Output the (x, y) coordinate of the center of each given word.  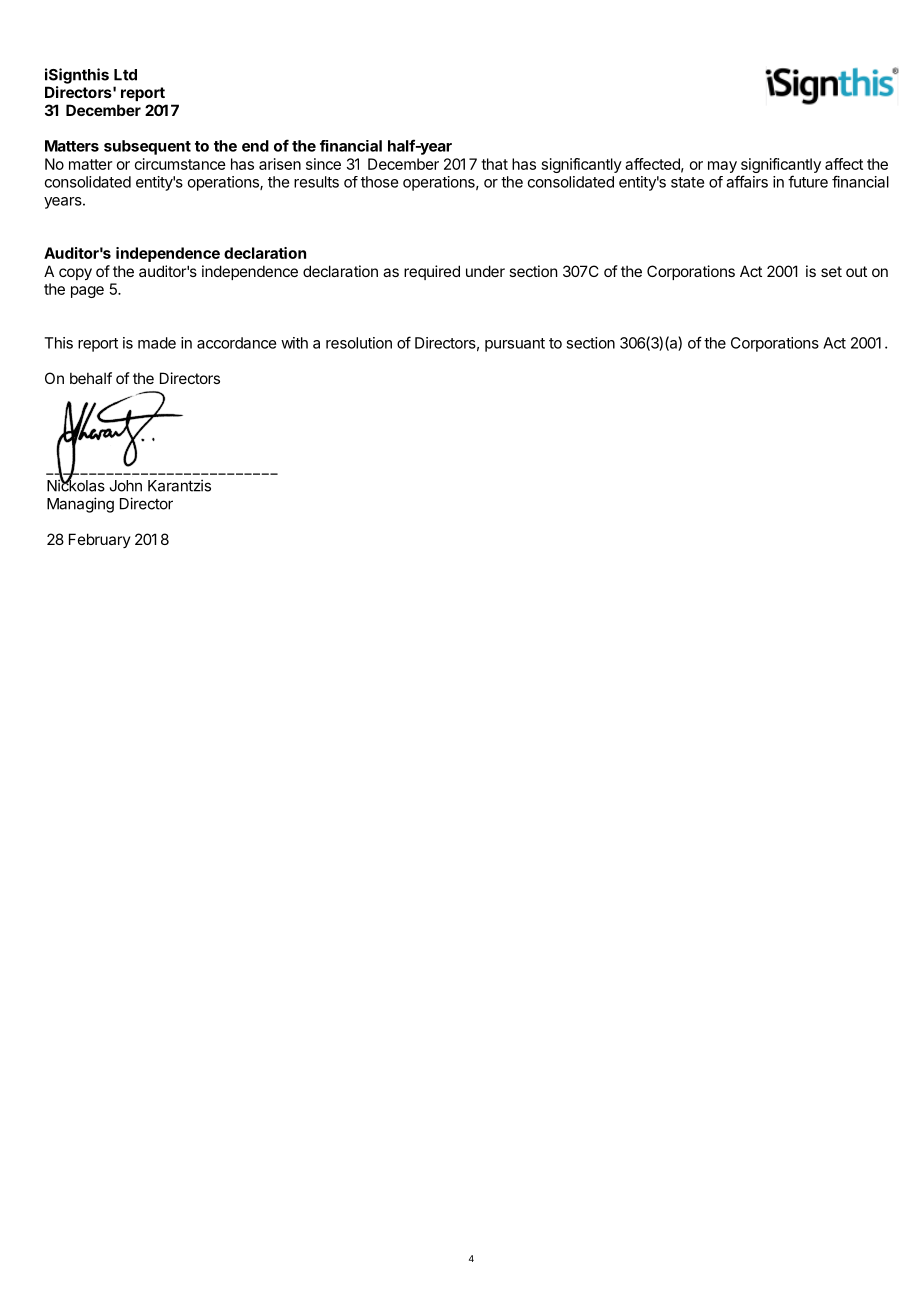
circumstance (180, 164)
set (831, 271)
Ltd (125, 75)
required (432, 272)
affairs (747, 181)
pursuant (515, 345)
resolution (359, 343)
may (722, 167)
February (100, 540)
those (379, 182)
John (126, 486)
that (494, 164)
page (87, 292)
